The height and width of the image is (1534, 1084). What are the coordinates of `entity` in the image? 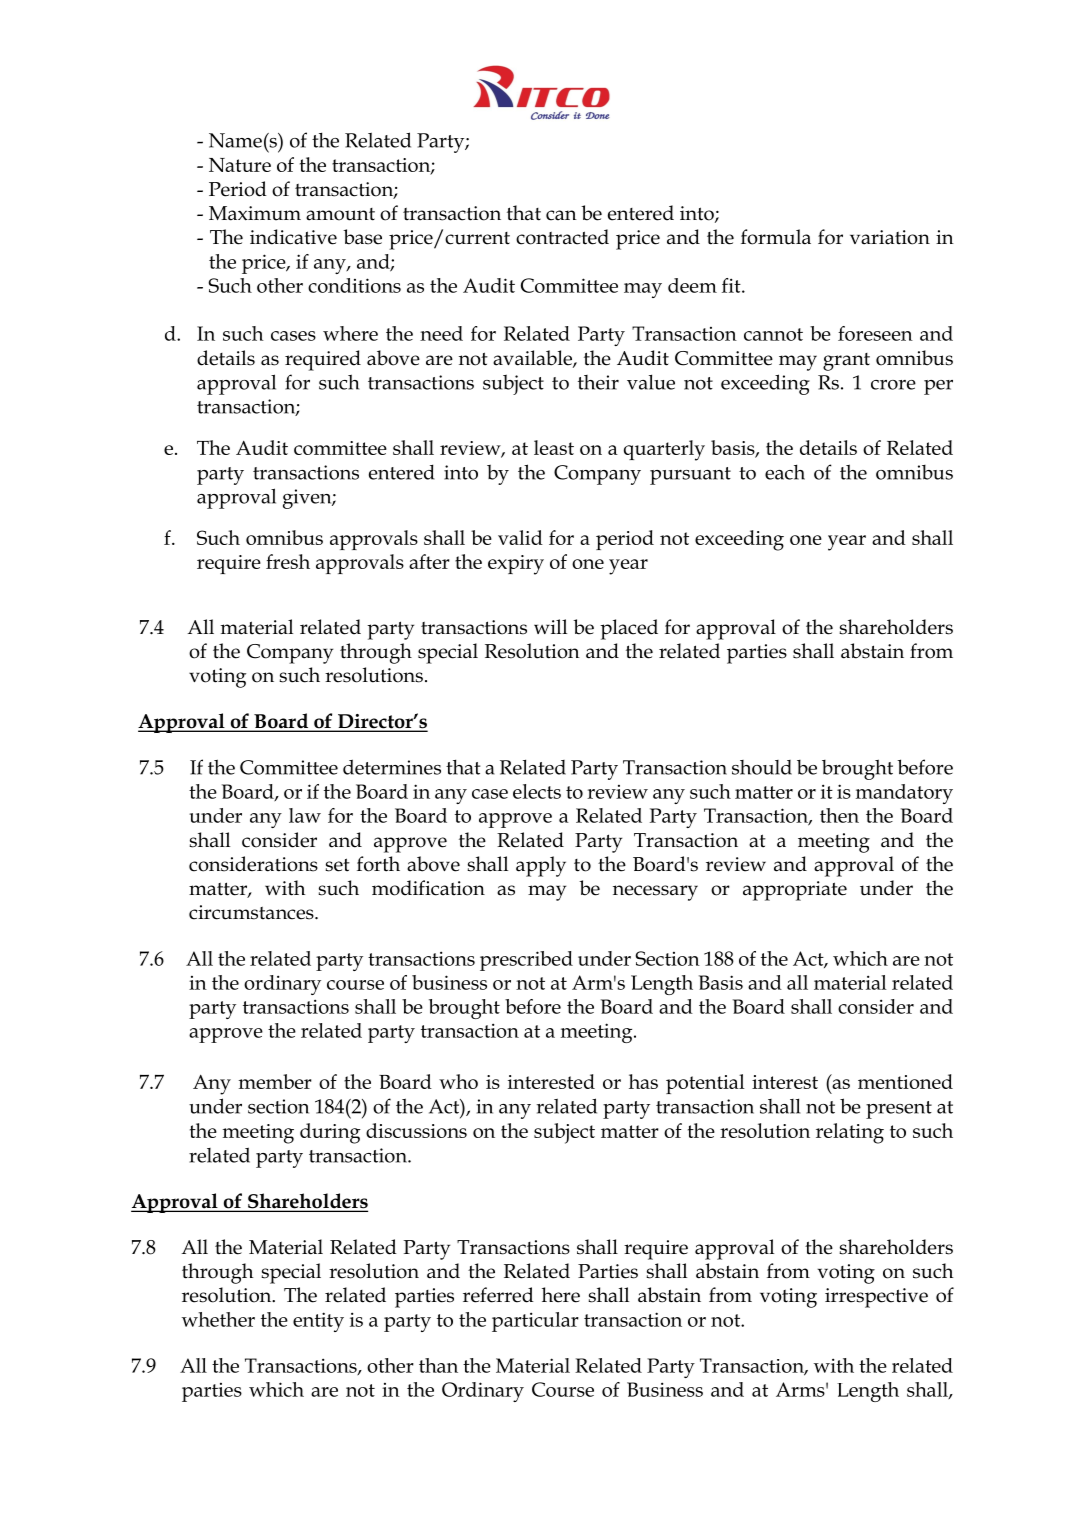 It's located at (318, 1322).
